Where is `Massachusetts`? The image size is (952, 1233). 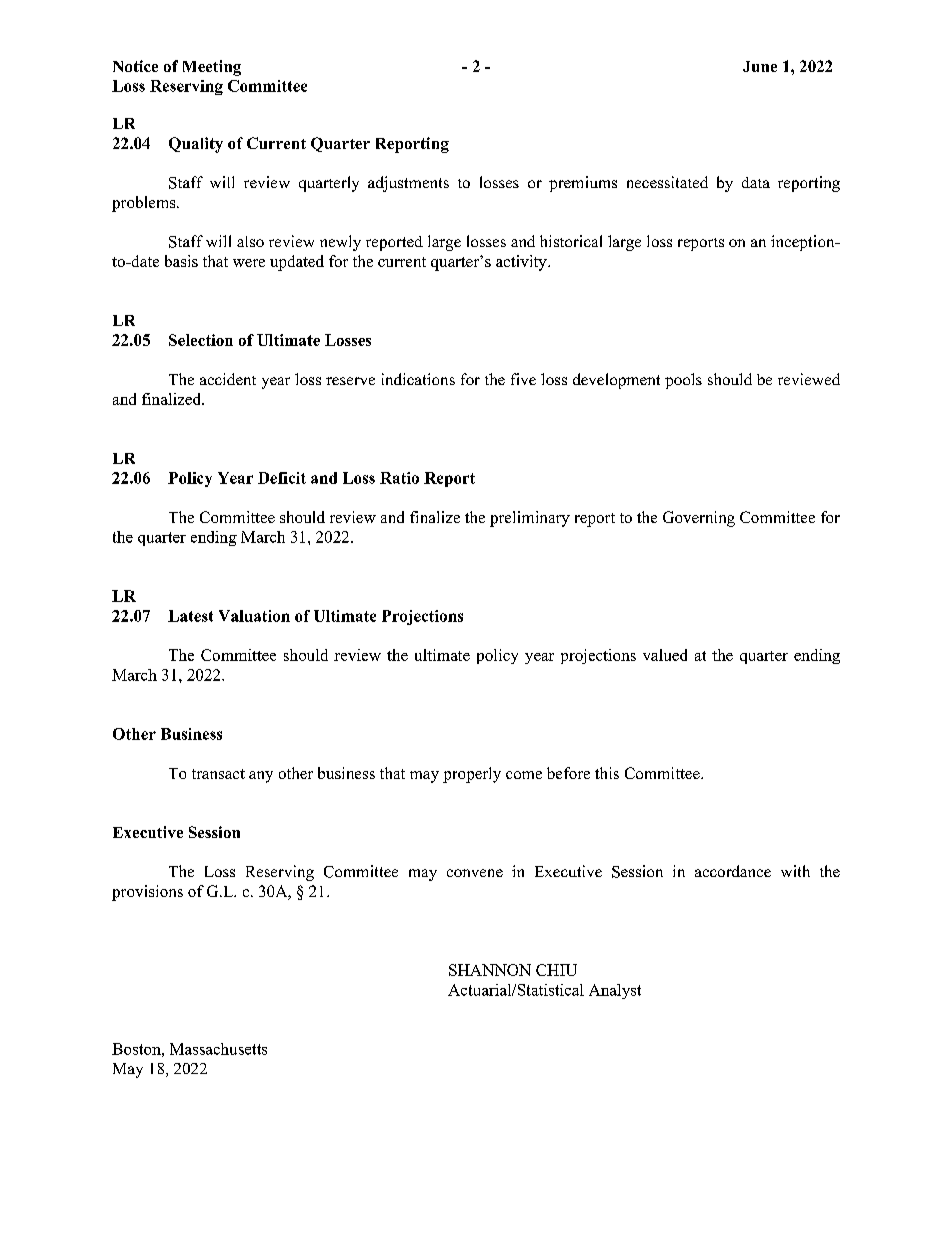
Massachusetts is located at coordinates (218, 1049).
